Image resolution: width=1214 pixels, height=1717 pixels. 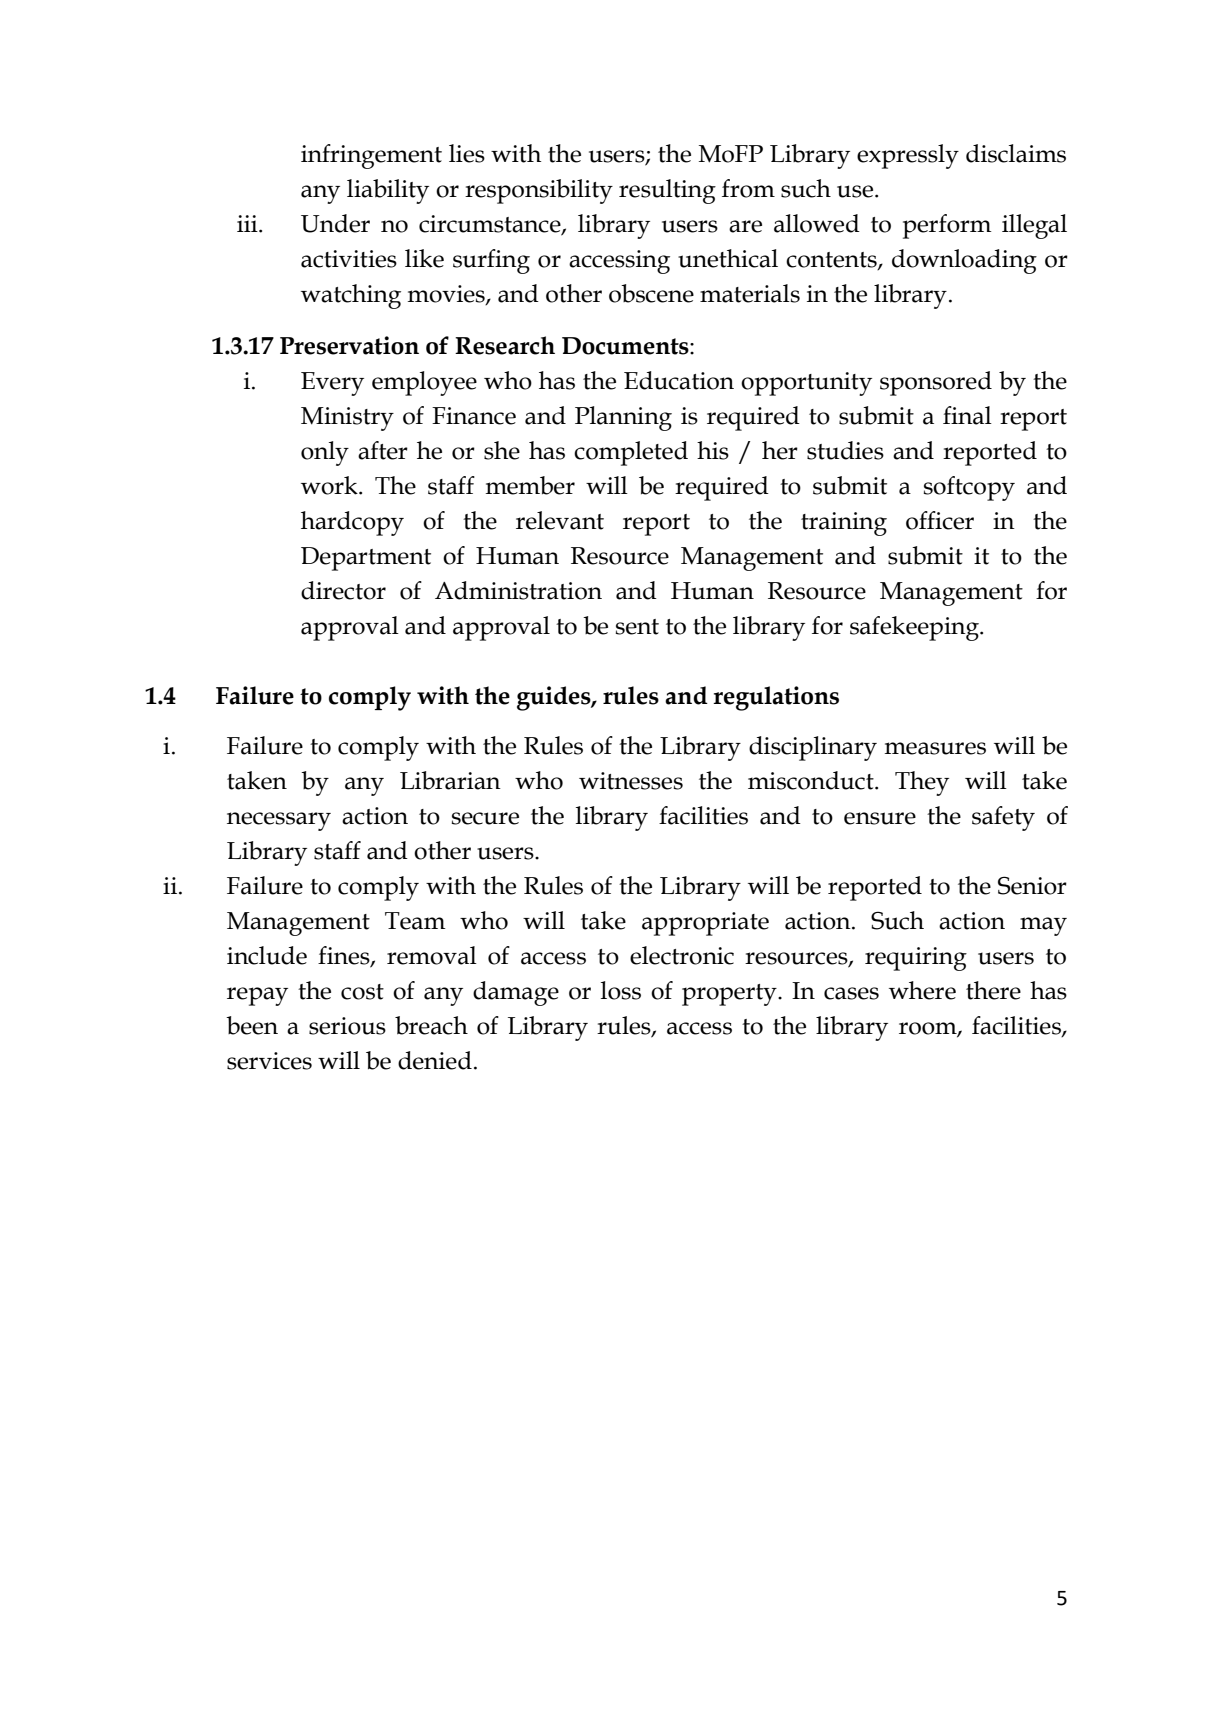 I want to click on resulting, so click(x=667, y=191).
